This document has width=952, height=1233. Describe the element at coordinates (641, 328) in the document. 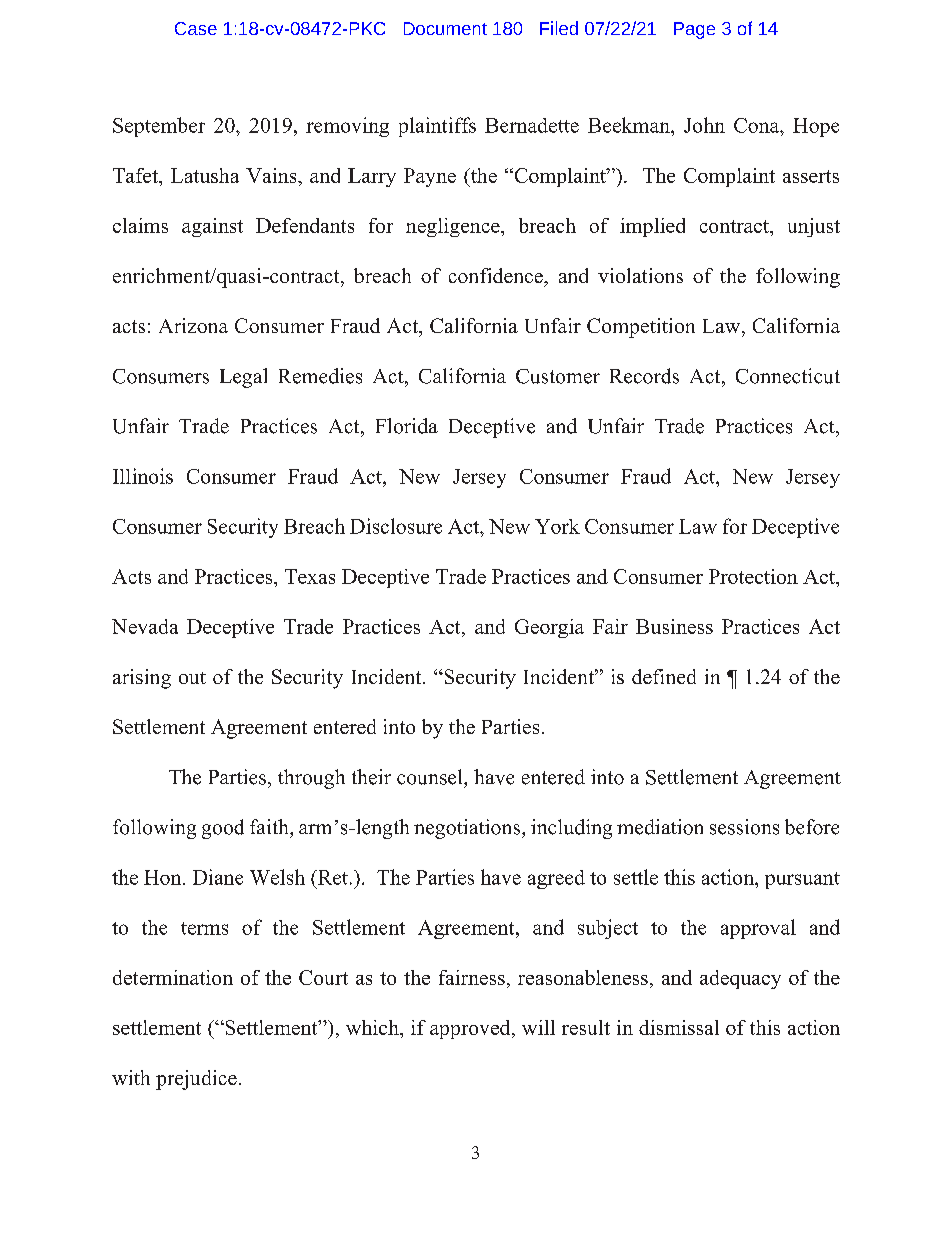

I see `Competition` at that location.
